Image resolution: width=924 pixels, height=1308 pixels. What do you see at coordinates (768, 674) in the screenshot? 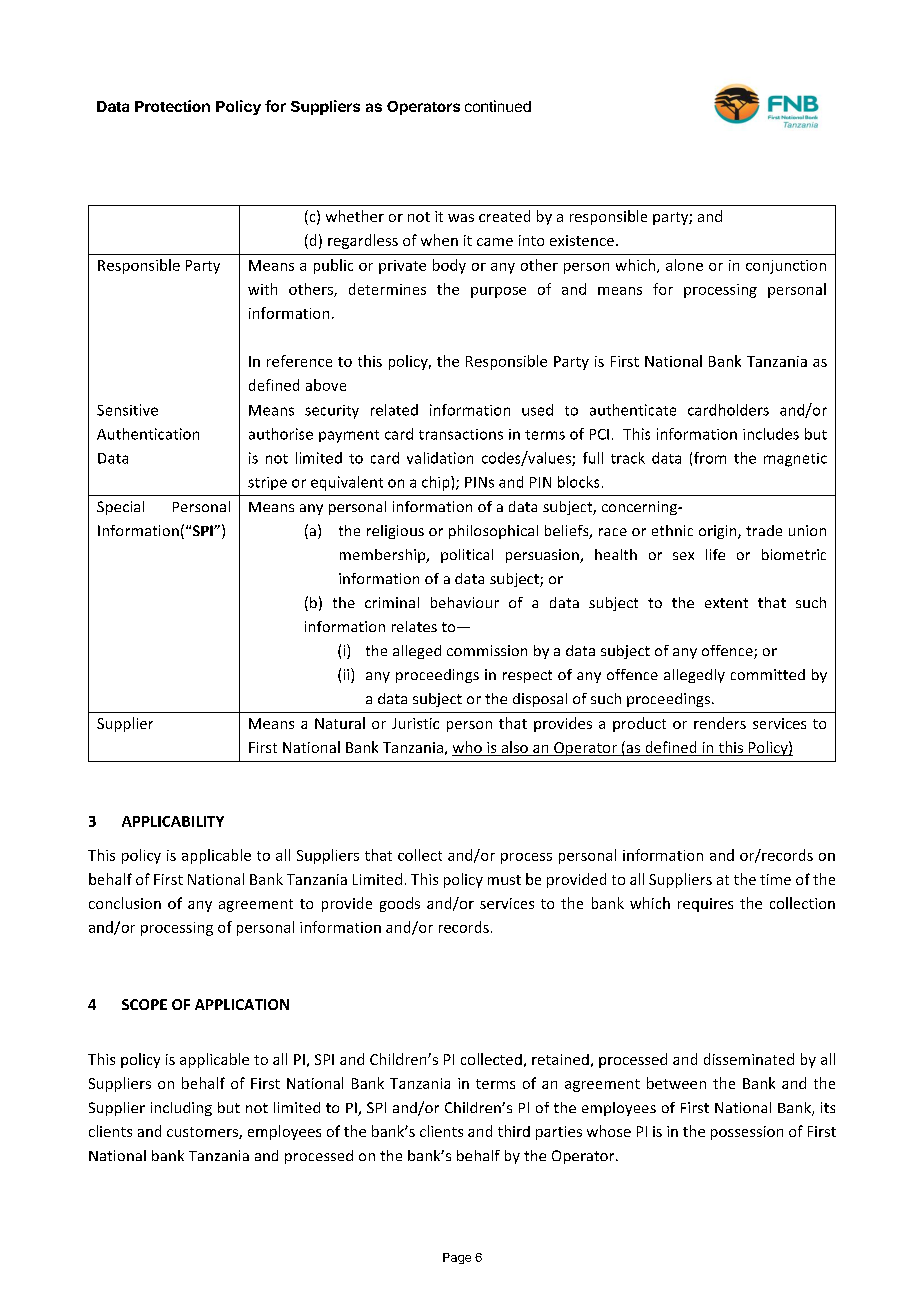
I see `committed` at bounding box center [768, 674].
